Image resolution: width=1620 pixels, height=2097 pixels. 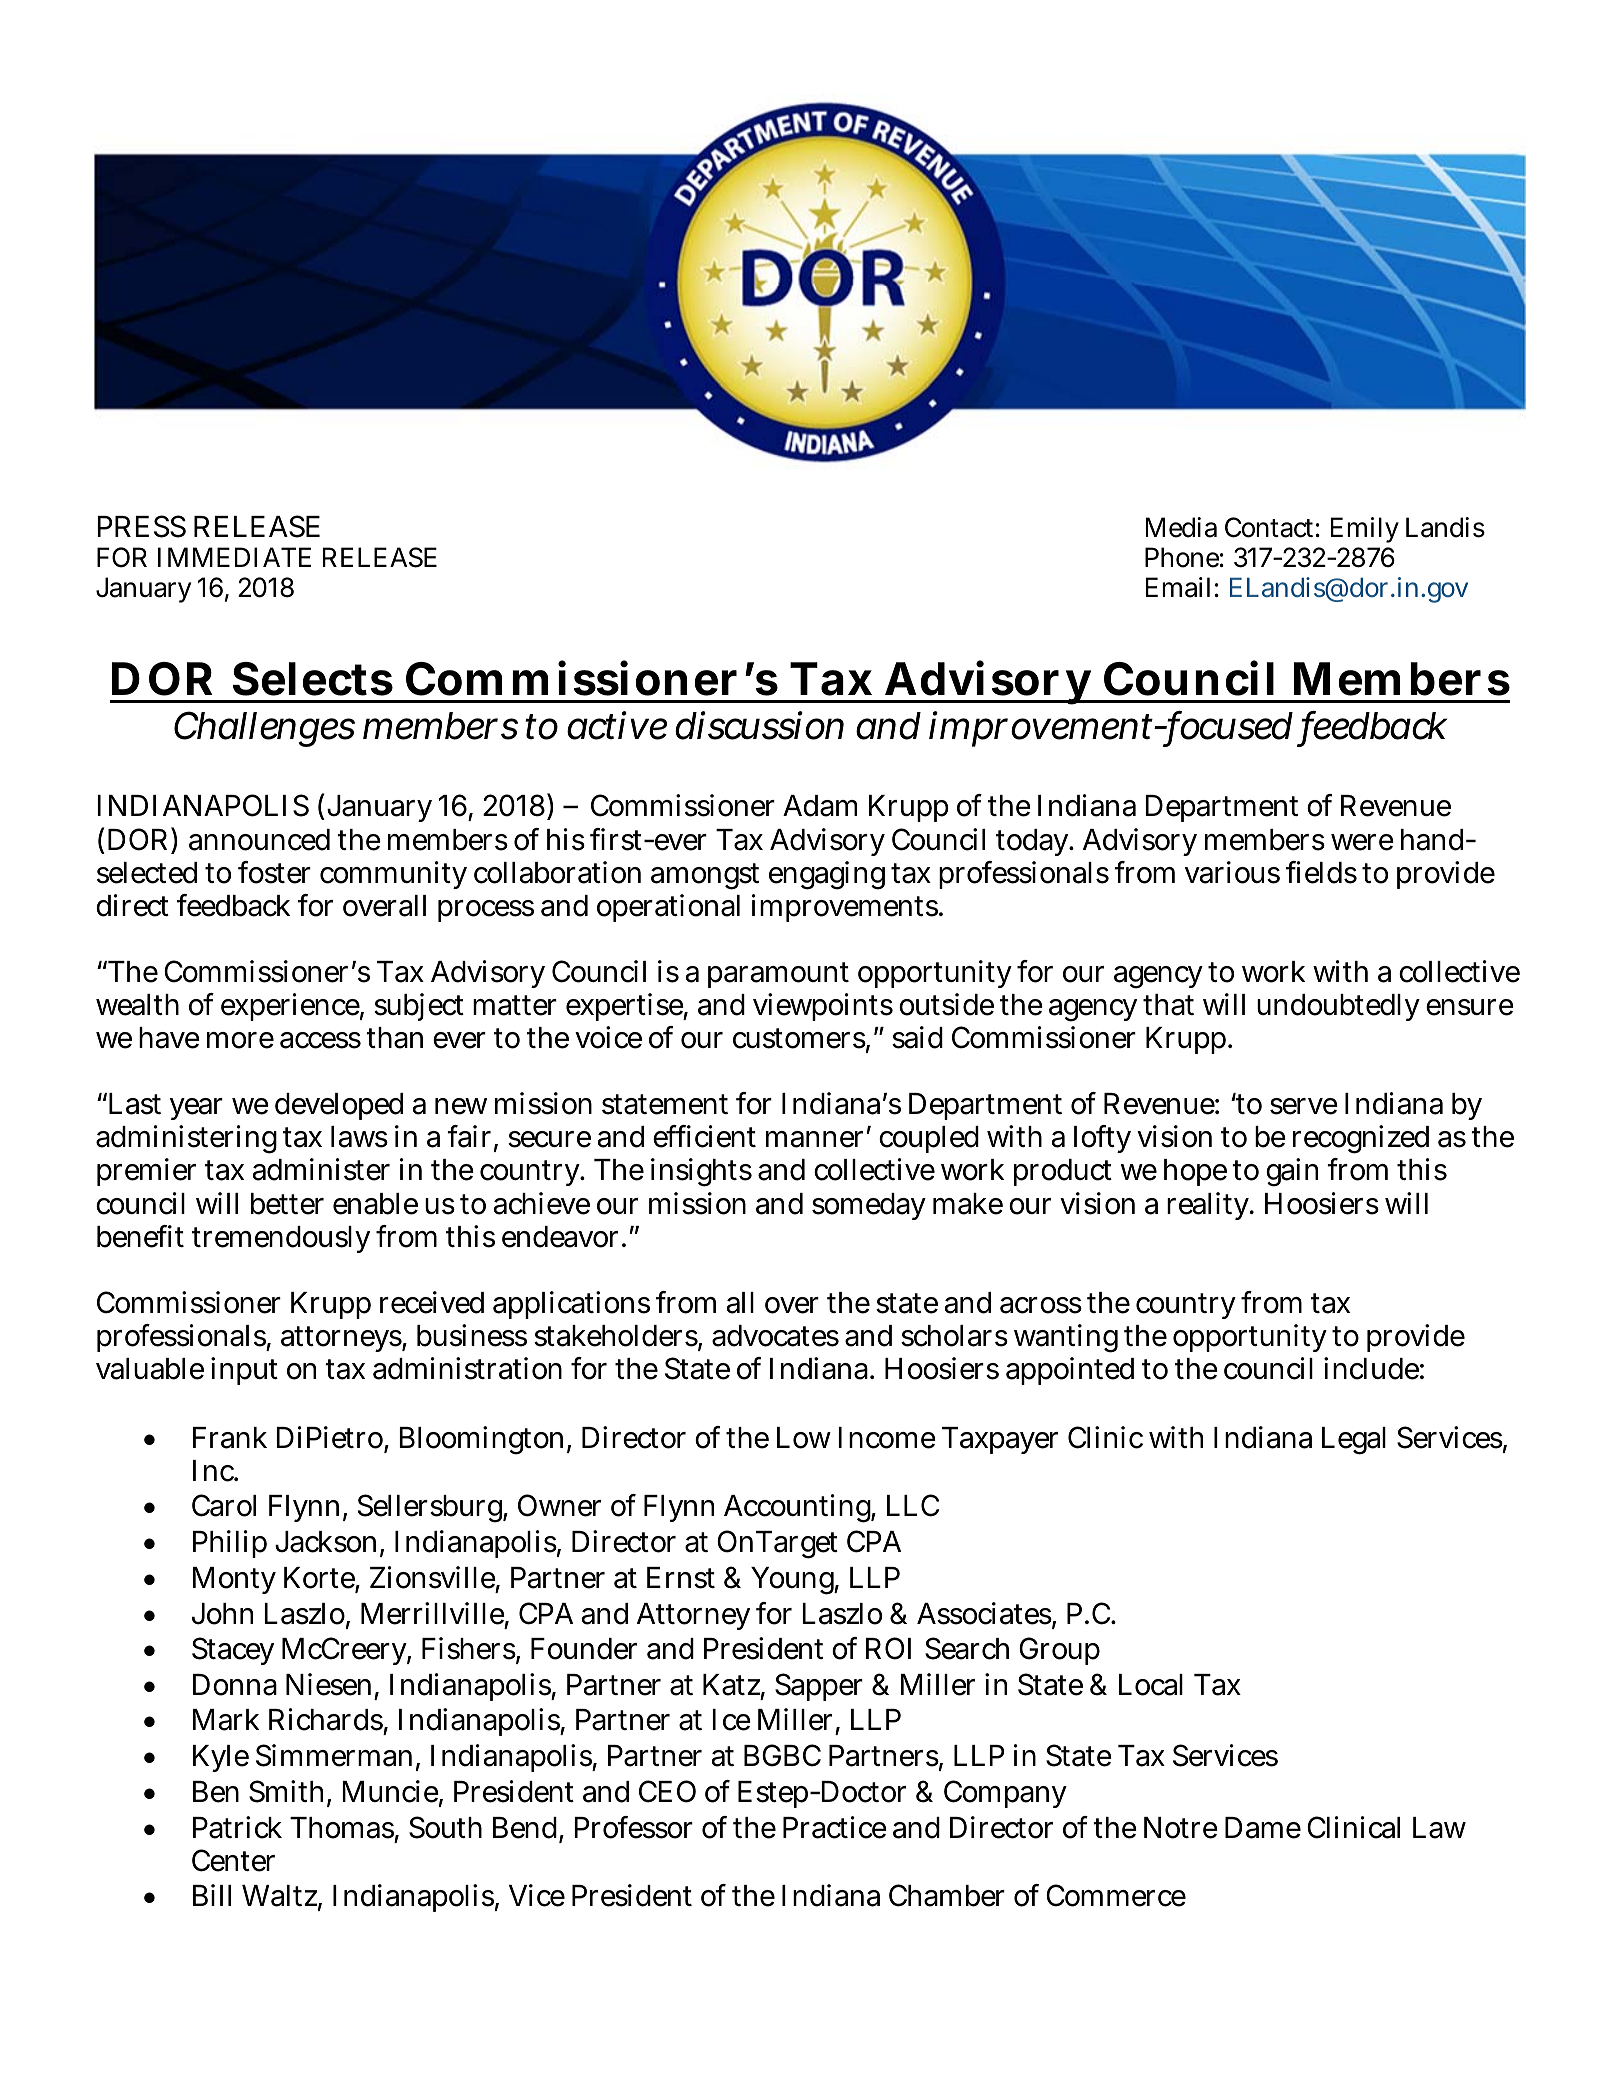 I want to click on Center, so click(x=233, y=1860).
